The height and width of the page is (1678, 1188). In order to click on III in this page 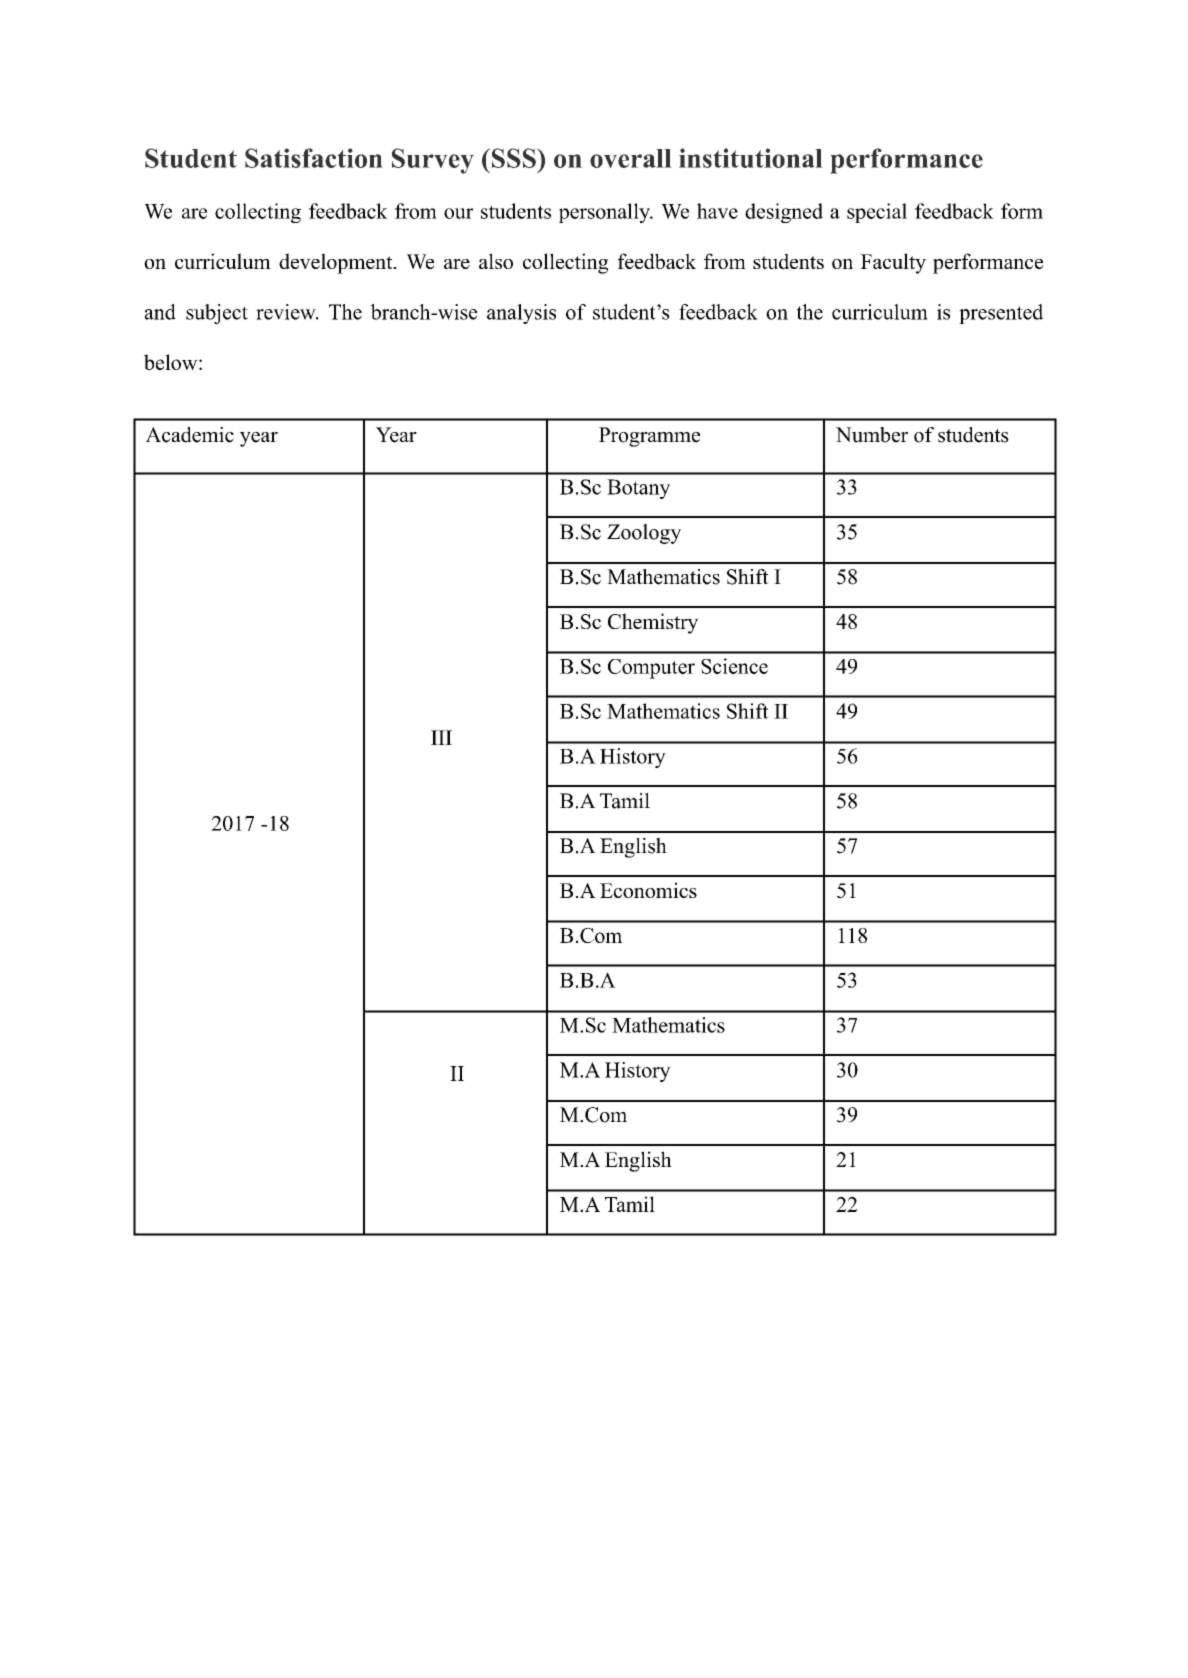, I will do `click(441, 737)`.
